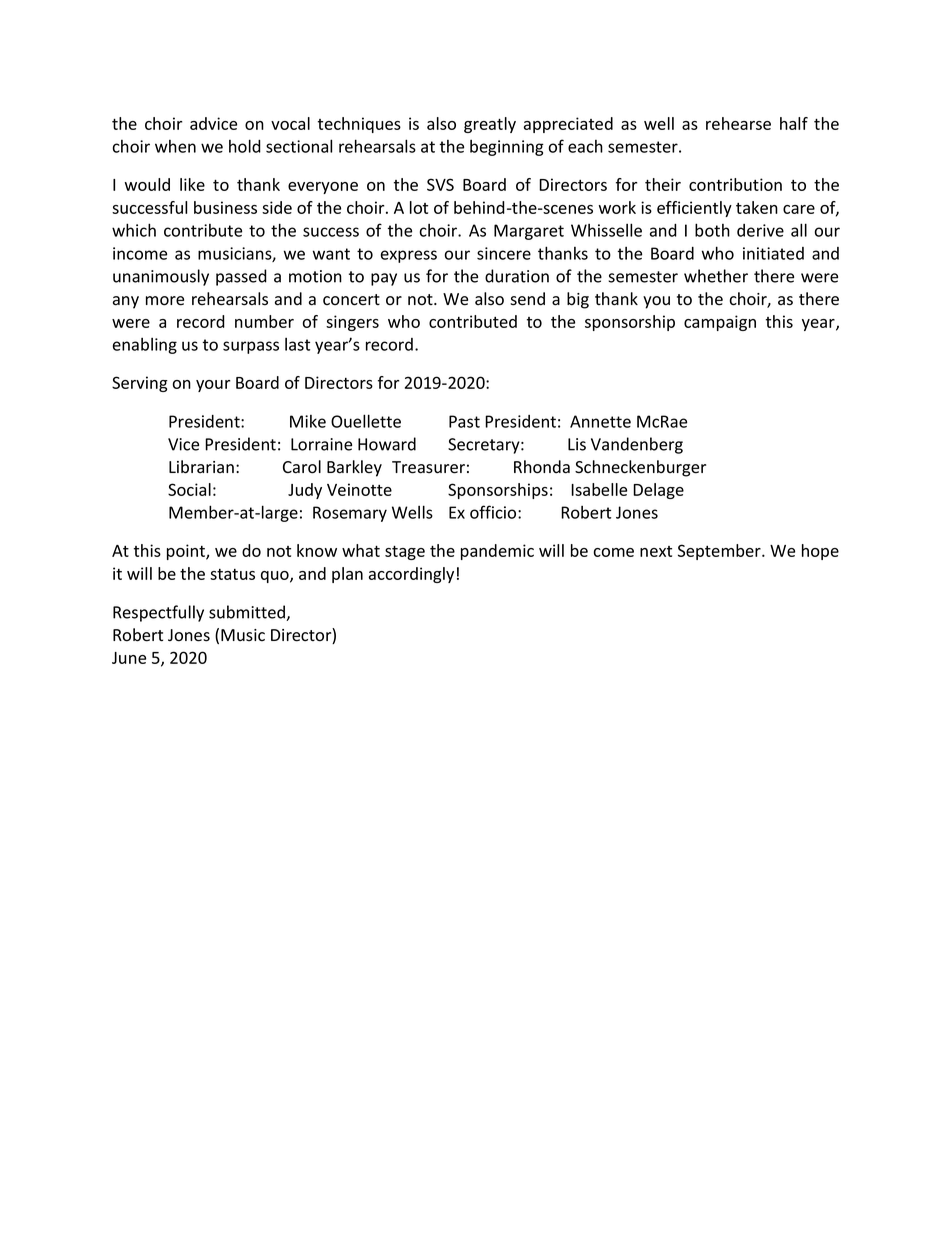 The width and height of the page is (952, 1233). I want to click on rehearse, so click(738, 123).
